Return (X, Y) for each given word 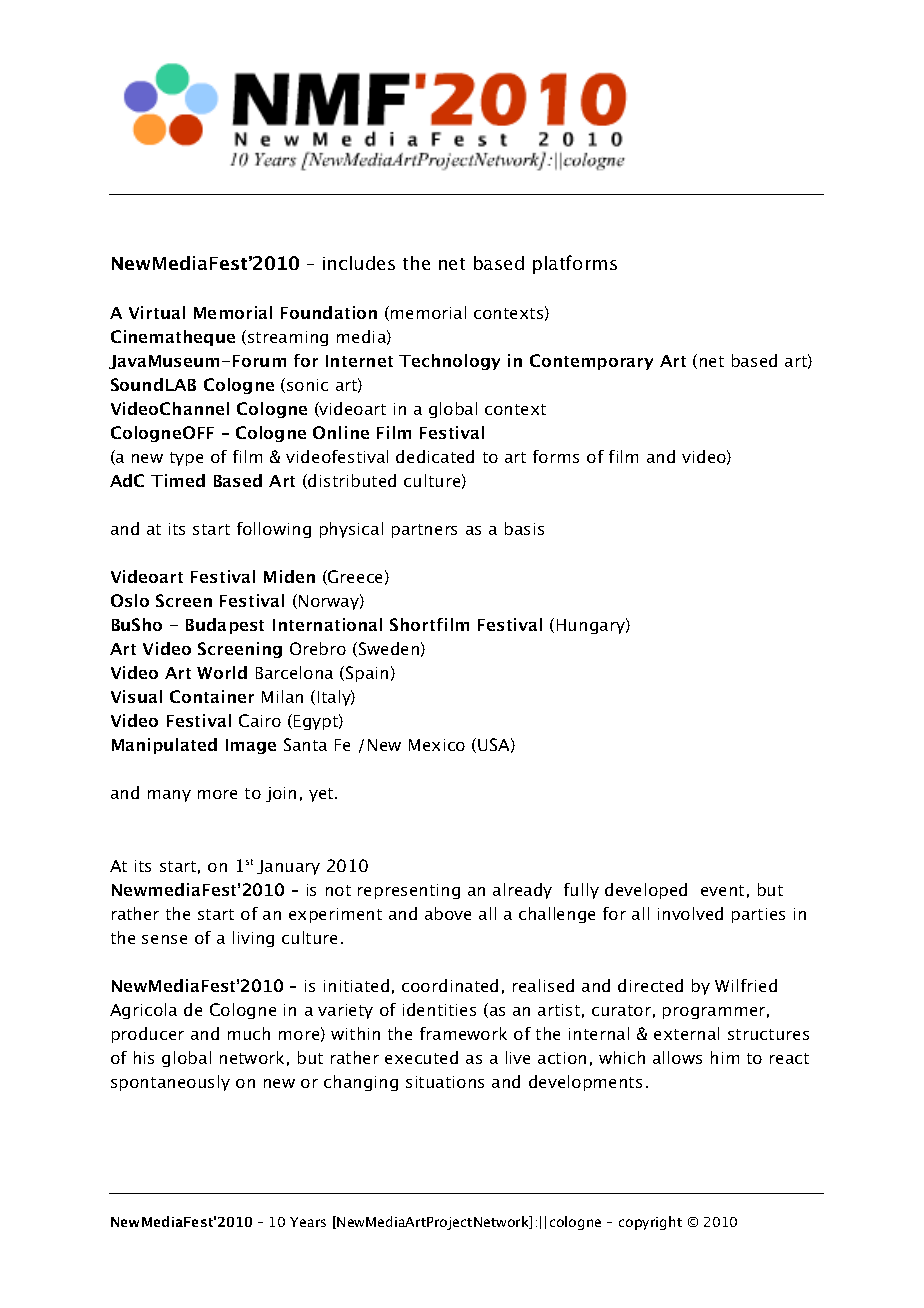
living (253, 939)
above (448, 913)
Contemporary (591, 362)
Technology (449, 362)
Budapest (225, 626)
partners (424, 531)
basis (524, 528)
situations (445, 1082)
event (722, 890)
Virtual (157, 312)
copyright (650, 1223)
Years (308, 1222)
